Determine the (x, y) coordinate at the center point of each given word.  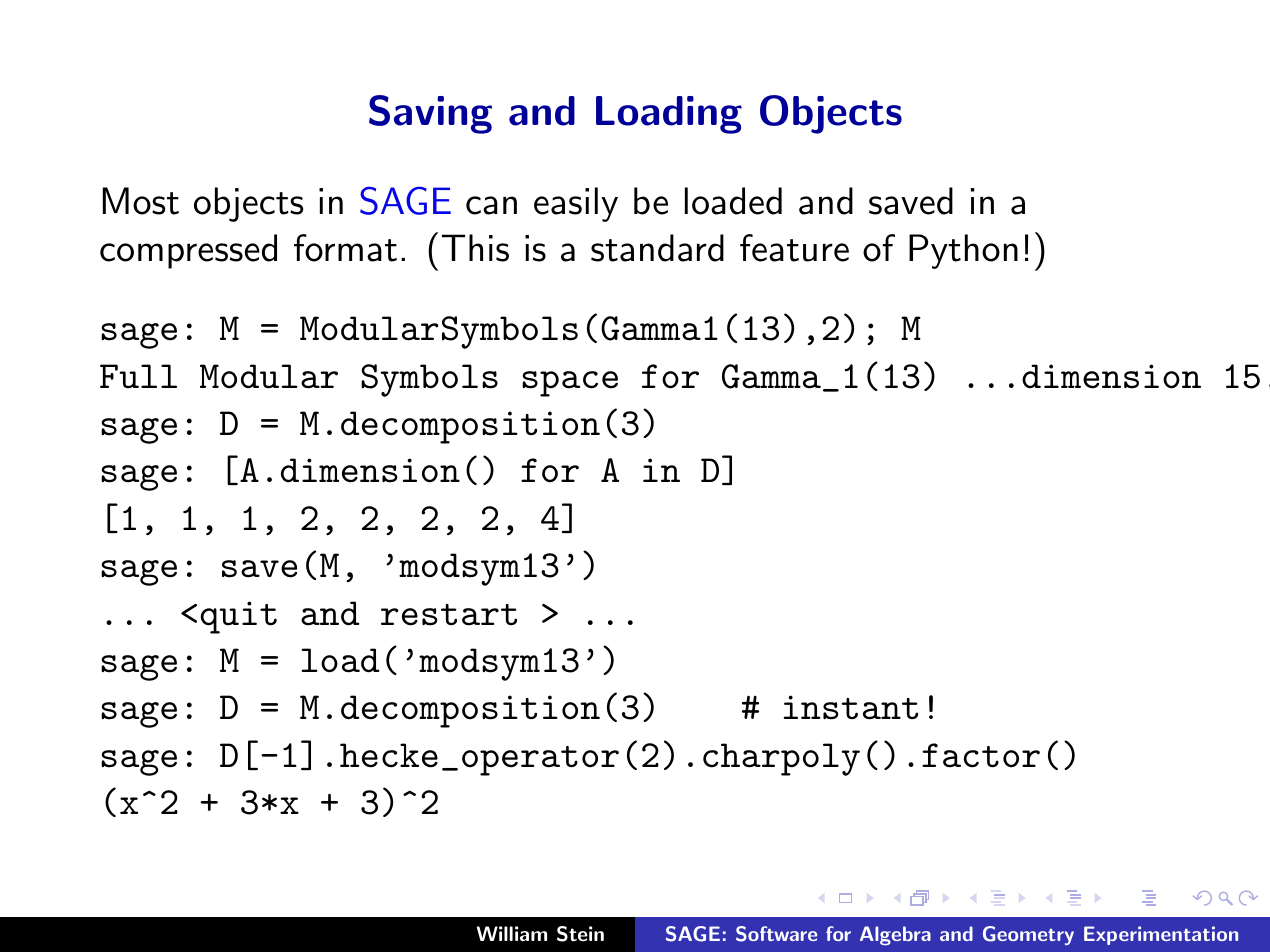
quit (238, 617)
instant (851, 707)
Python (963, 251)
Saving (430, 114)
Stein (580, 934)
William (512, 933)
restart (449, 615)
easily (576, 204)
